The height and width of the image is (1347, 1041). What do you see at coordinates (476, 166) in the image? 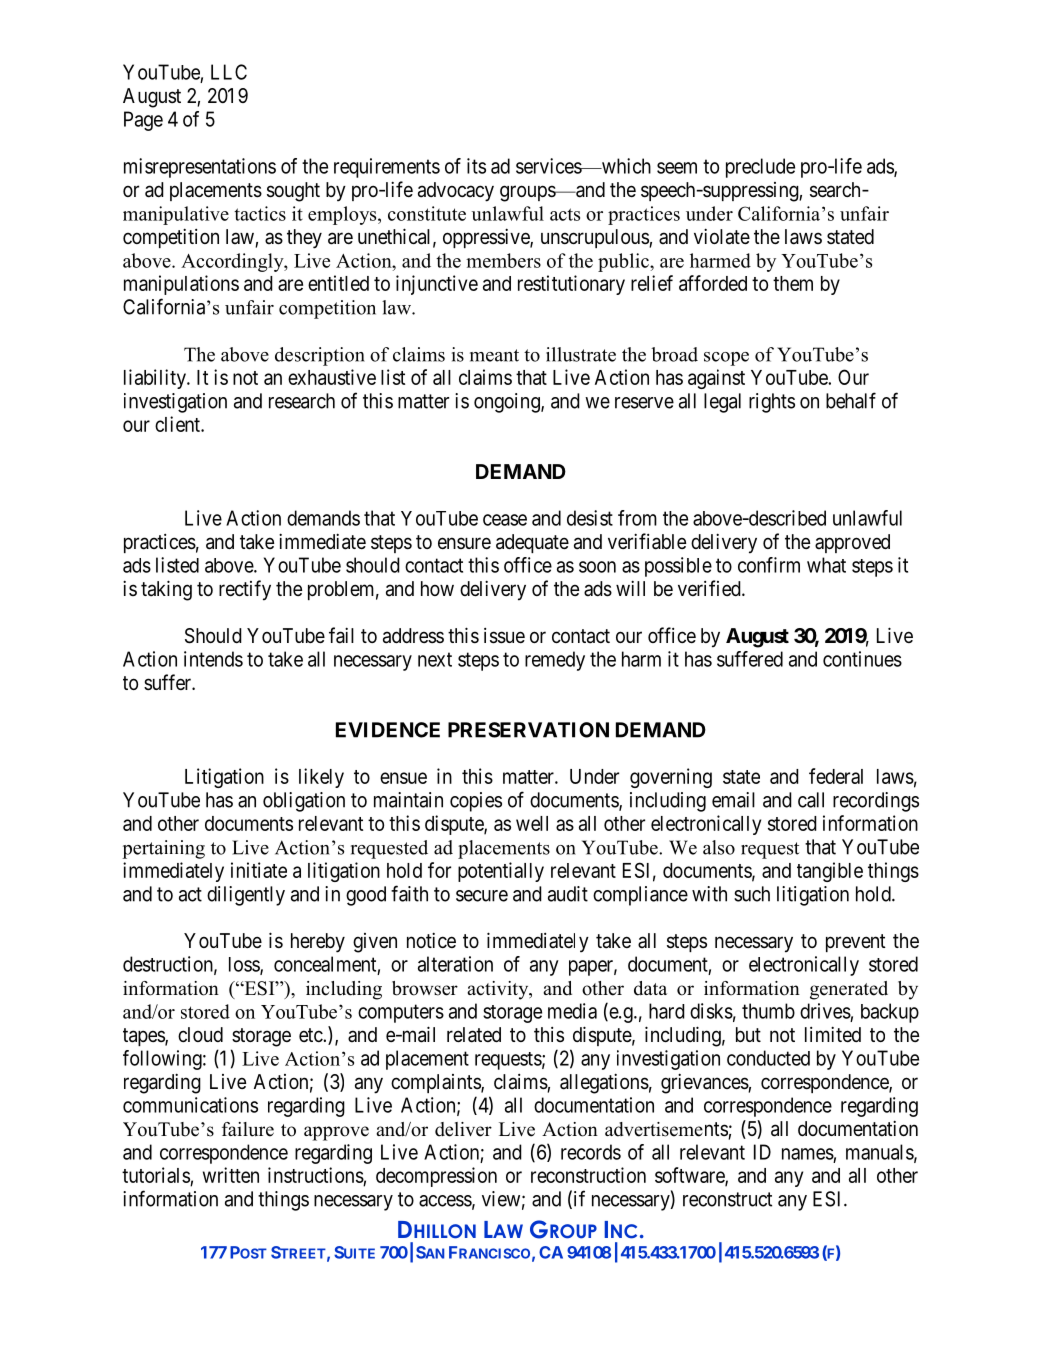
I see `its` at bounding box center [476, 166].
